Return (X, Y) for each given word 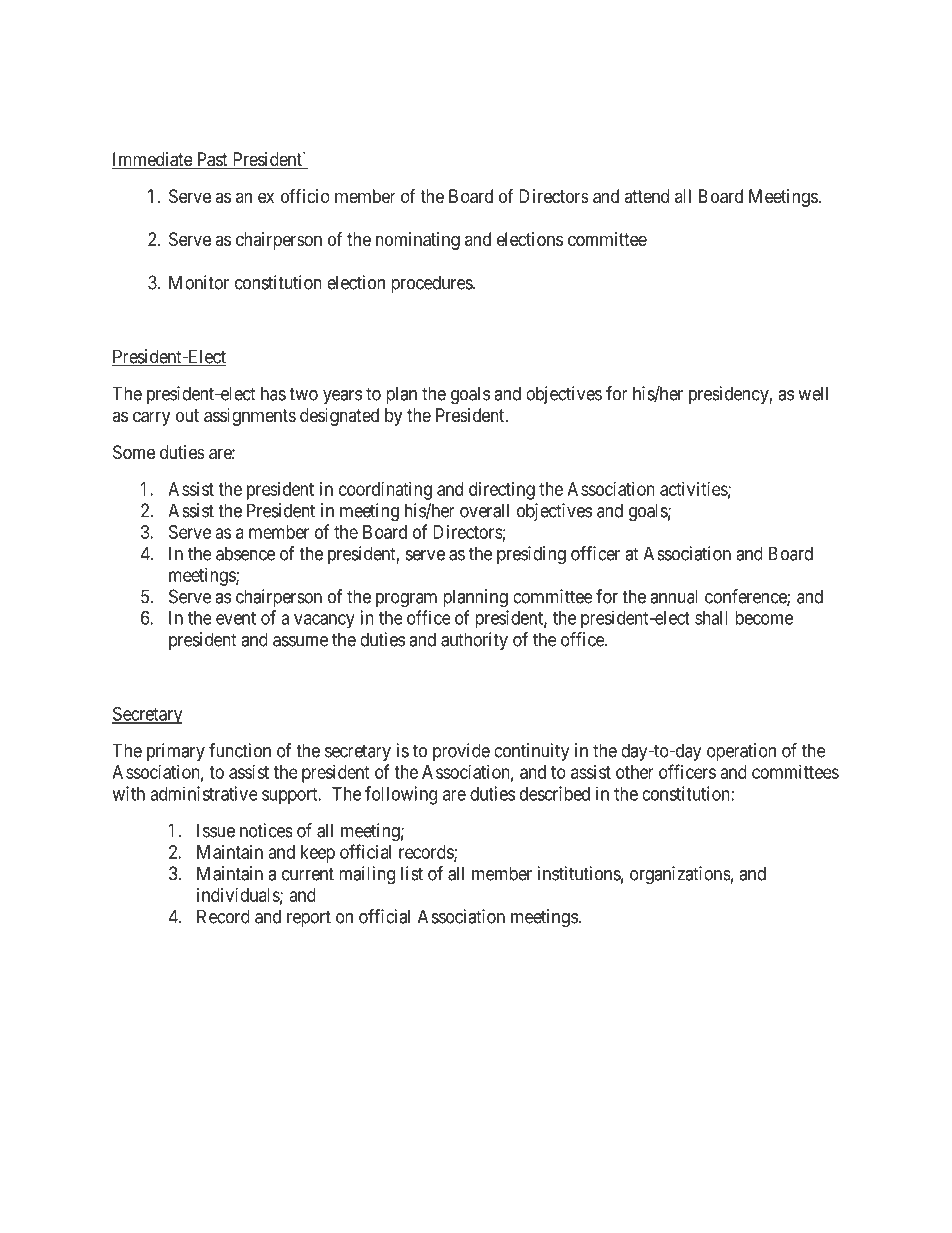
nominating (418, 241)
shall (711, 618)
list (412, 873)
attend (646, 196)
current (308, 874)
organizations (680, 875)
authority (474, 641)
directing (502, 491)
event (236, 618)
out (187, 415)
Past (212, 160)
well (813, 393)
